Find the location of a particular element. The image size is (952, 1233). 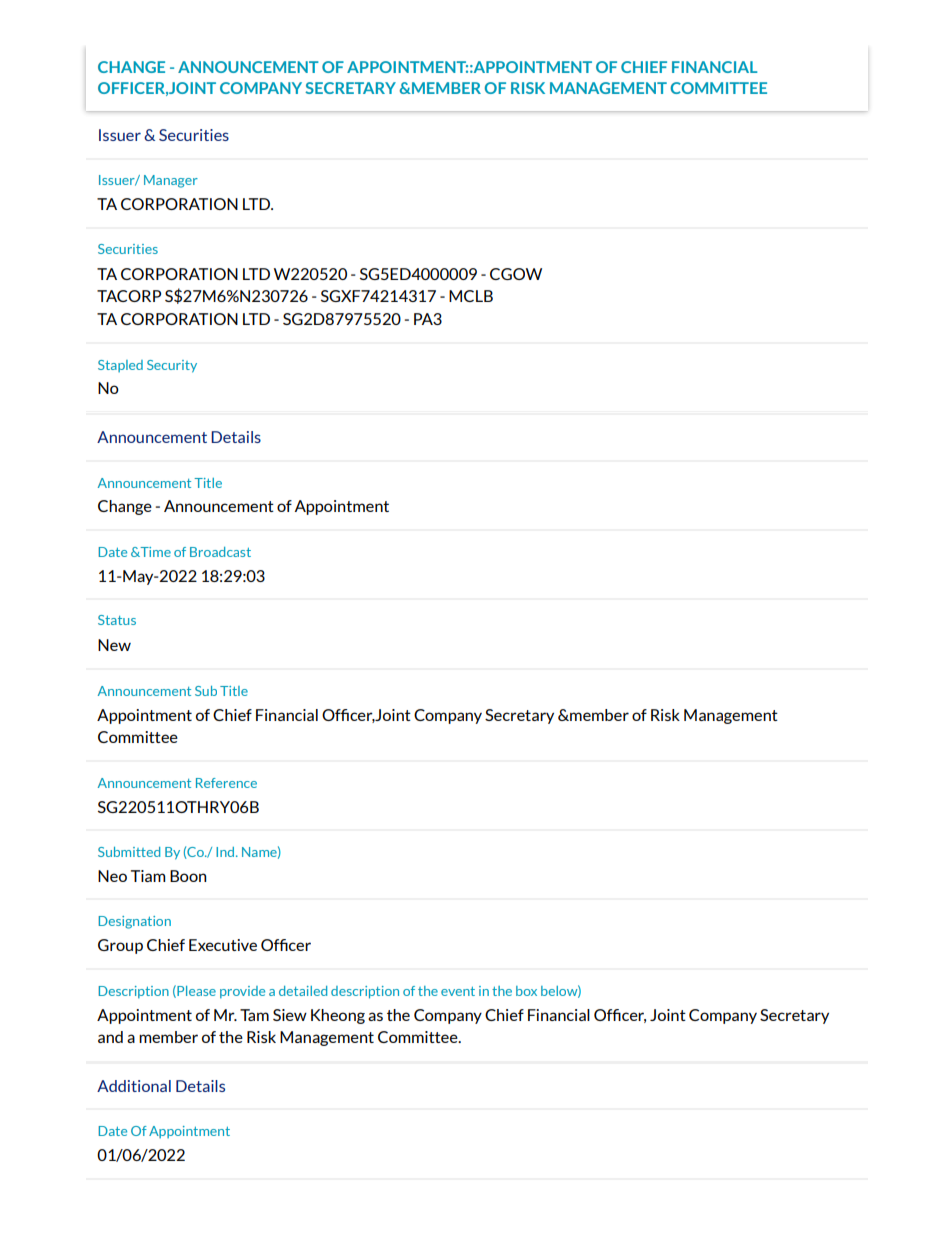

Stapled is located at coordinates (120, 366).
